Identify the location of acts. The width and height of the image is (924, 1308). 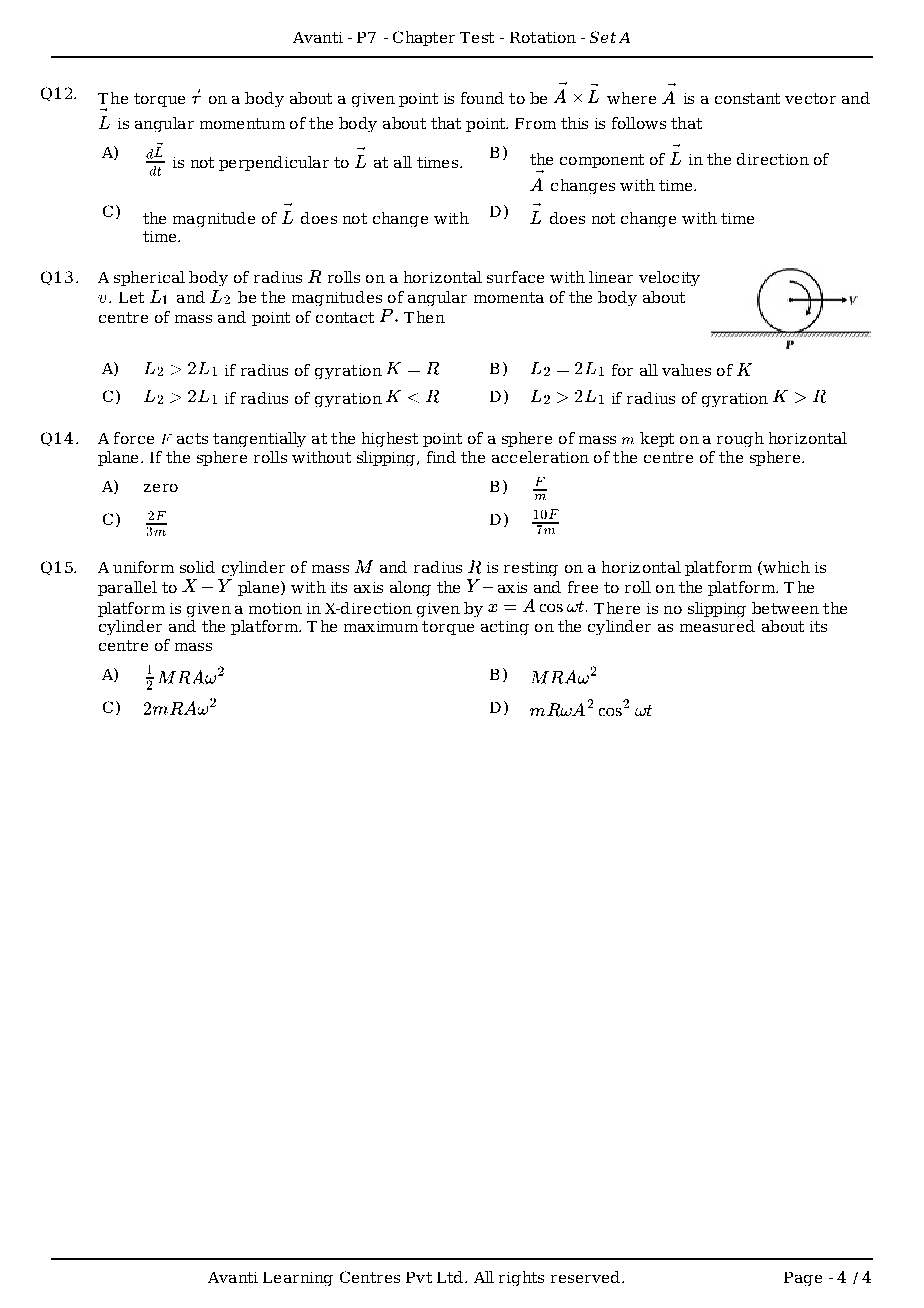
(192, 438).
